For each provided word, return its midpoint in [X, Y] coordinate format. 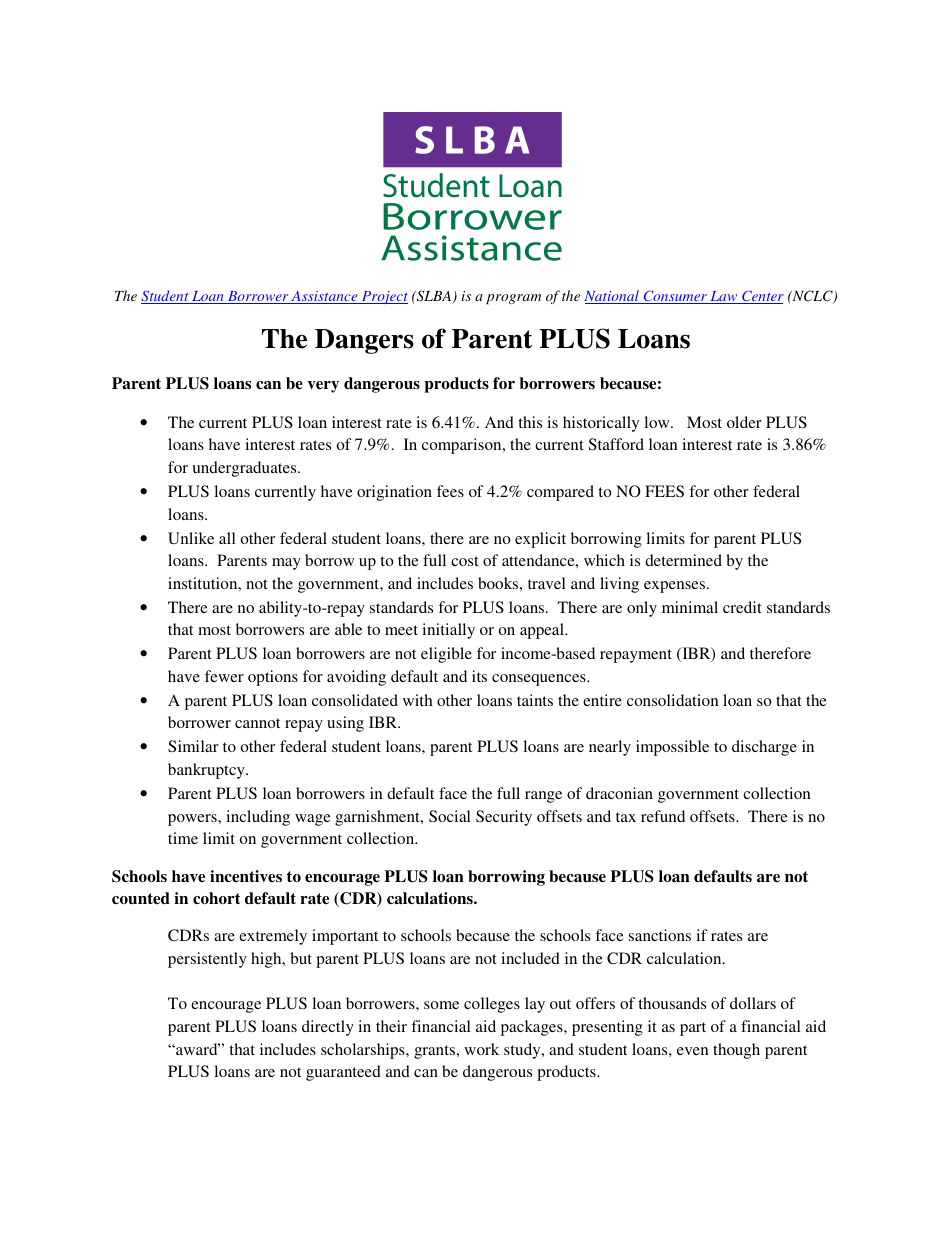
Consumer [675, 297]
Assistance [325, 297]
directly [328, 1028]
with [418, 700]
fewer [224, 676]
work [481, 1049]
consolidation [673, 700]
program [513, 299]
